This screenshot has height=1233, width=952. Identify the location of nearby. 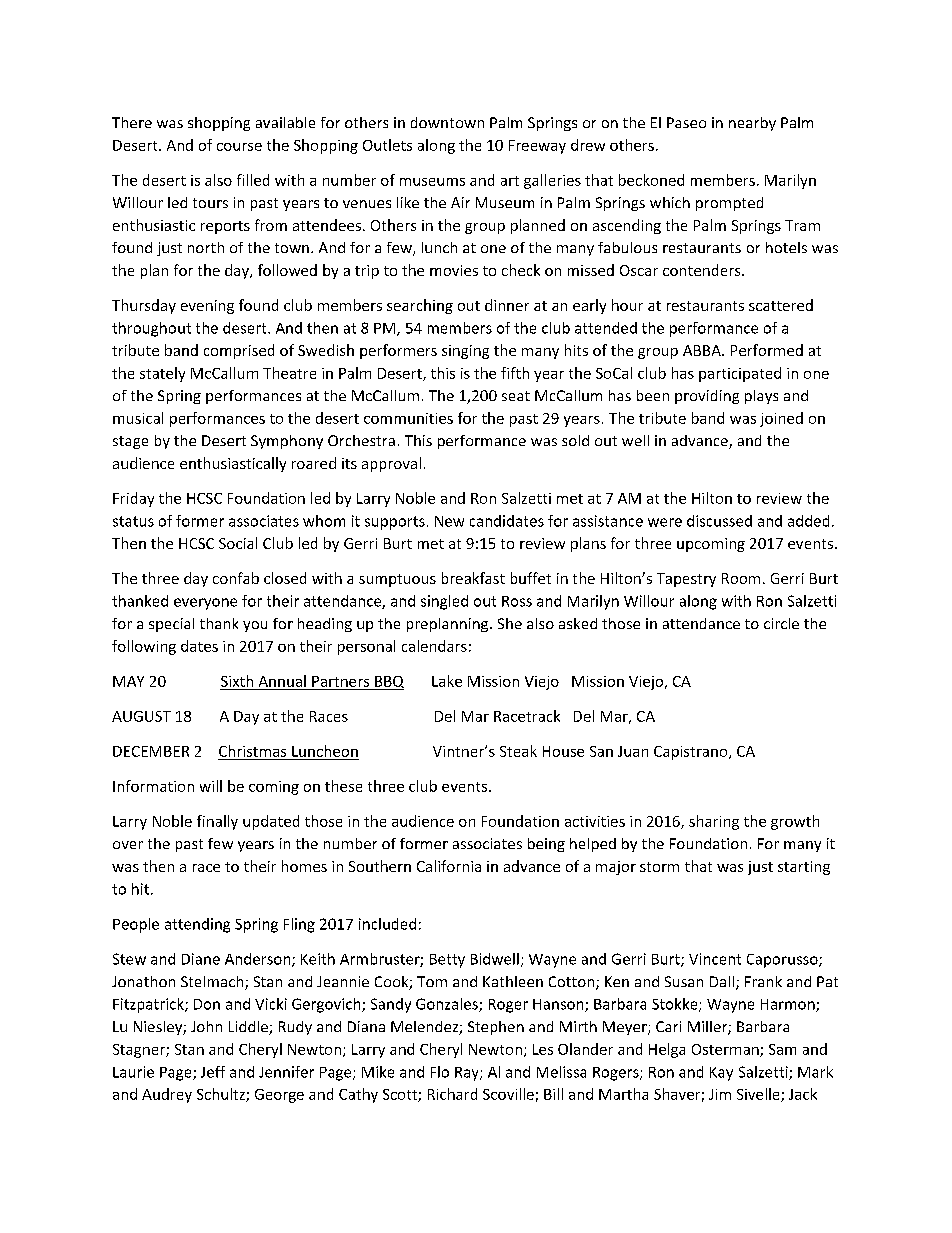
(752, 124).
